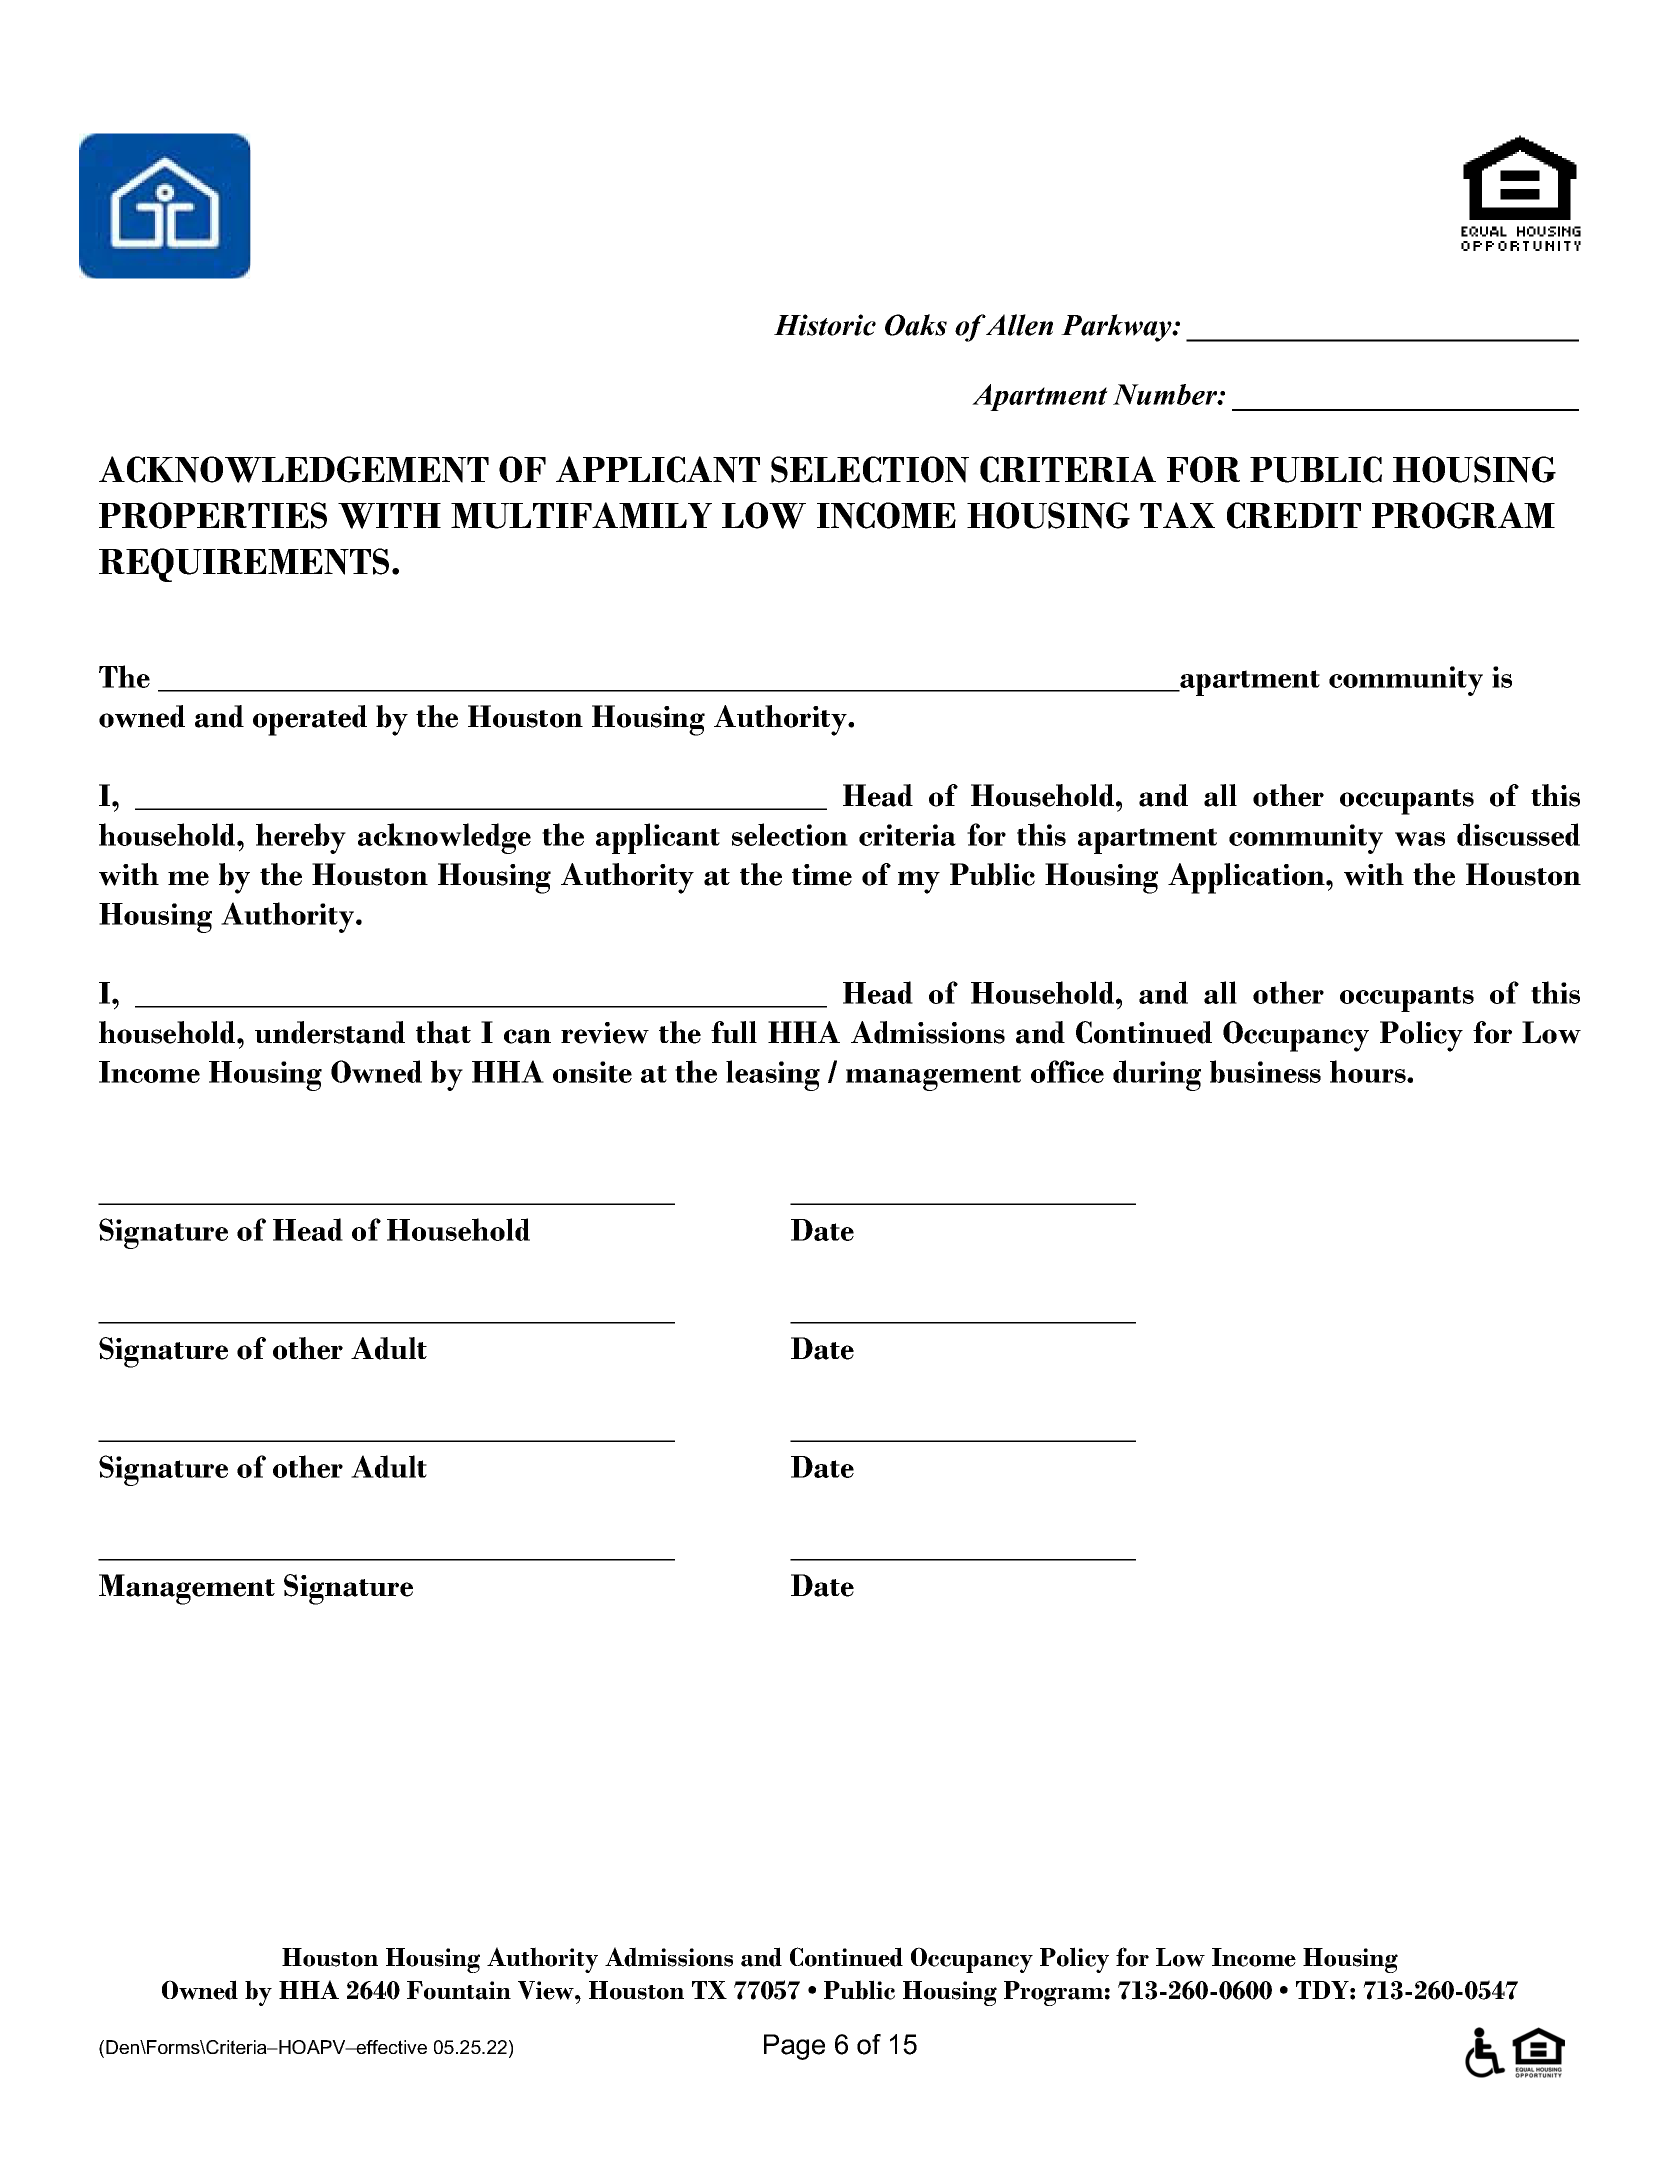 The image size is (1680, 2174). What do you see at coordinates (825, 325) in the page?
I see `Historic` at bounding box center [825, 325].
